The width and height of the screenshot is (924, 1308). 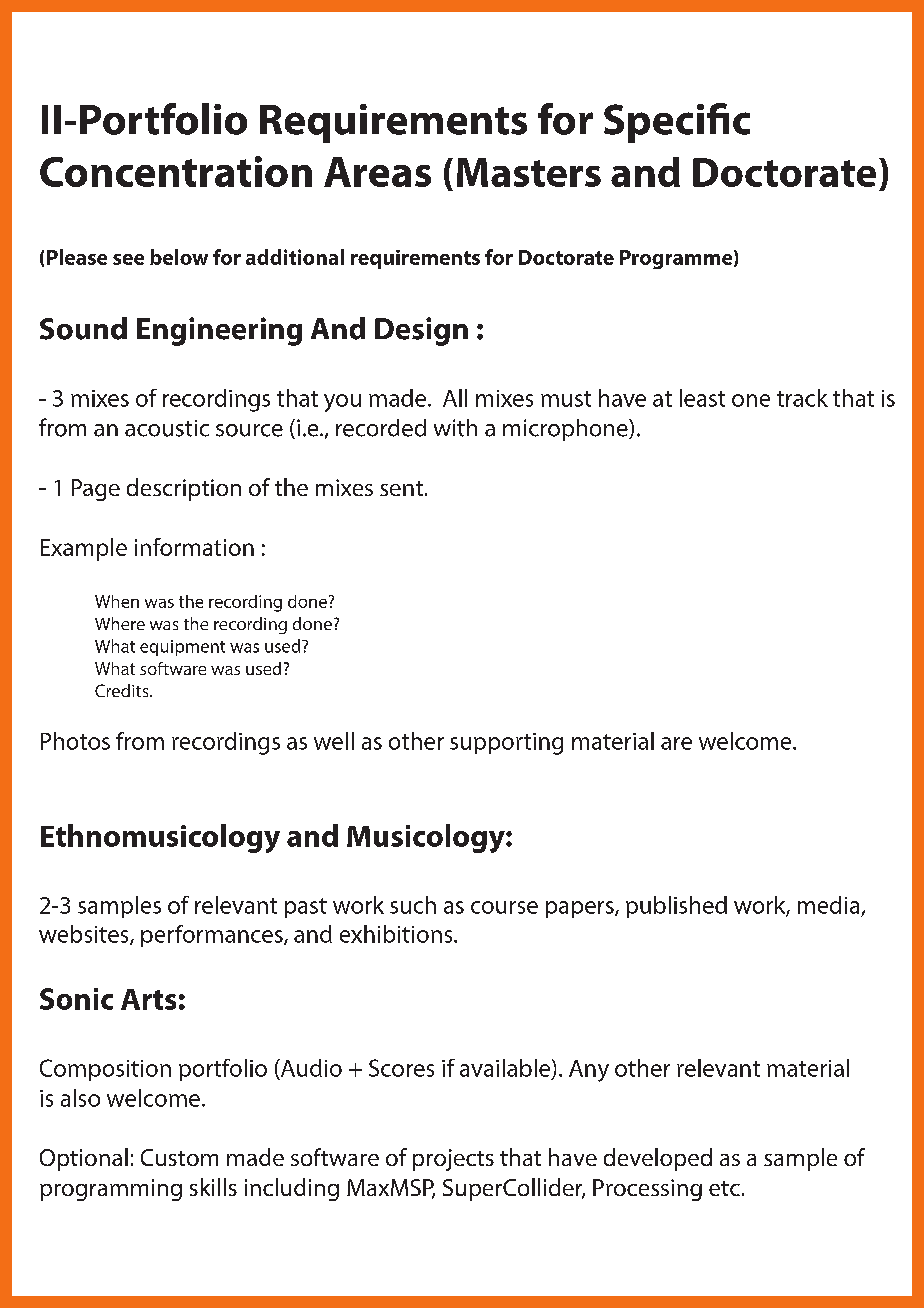 What do you see at coordinates (455, 428) in the screenshot?
I see `with` at bounding box center [455, 428].
